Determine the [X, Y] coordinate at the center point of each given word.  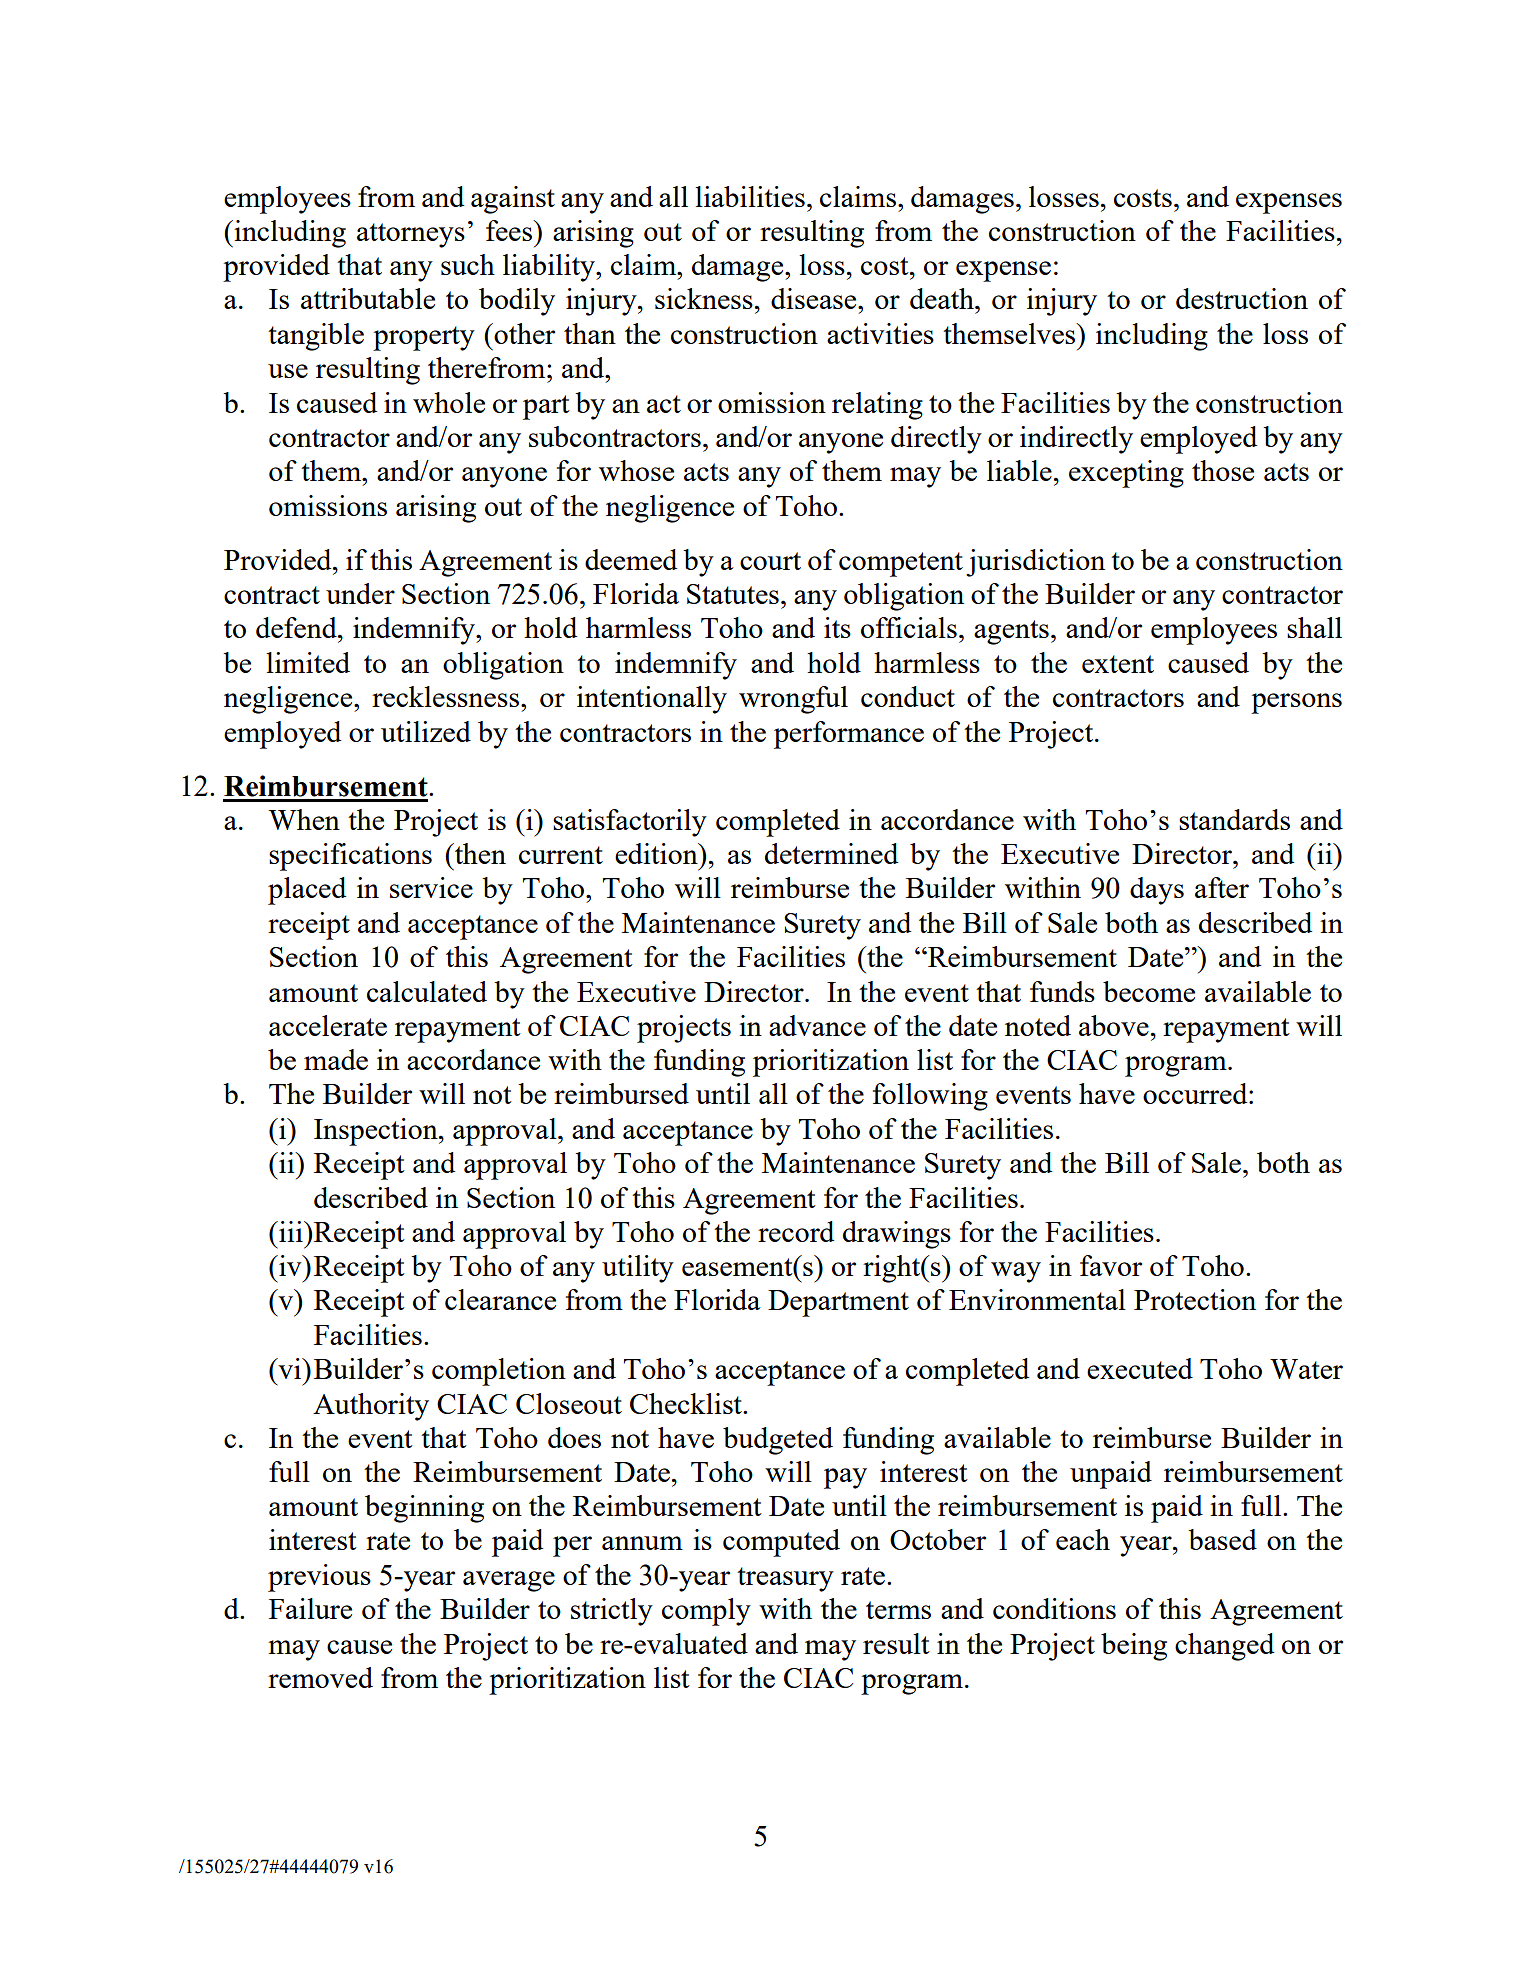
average [509, 1581]
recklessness [445, 696]
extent [1118, 664]
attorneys [411, 235]
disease [815, 298]
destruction [1242, 298]
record [796, 1231]
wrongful [793, 700]
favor [1111, 1265]
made [336, 1059]
